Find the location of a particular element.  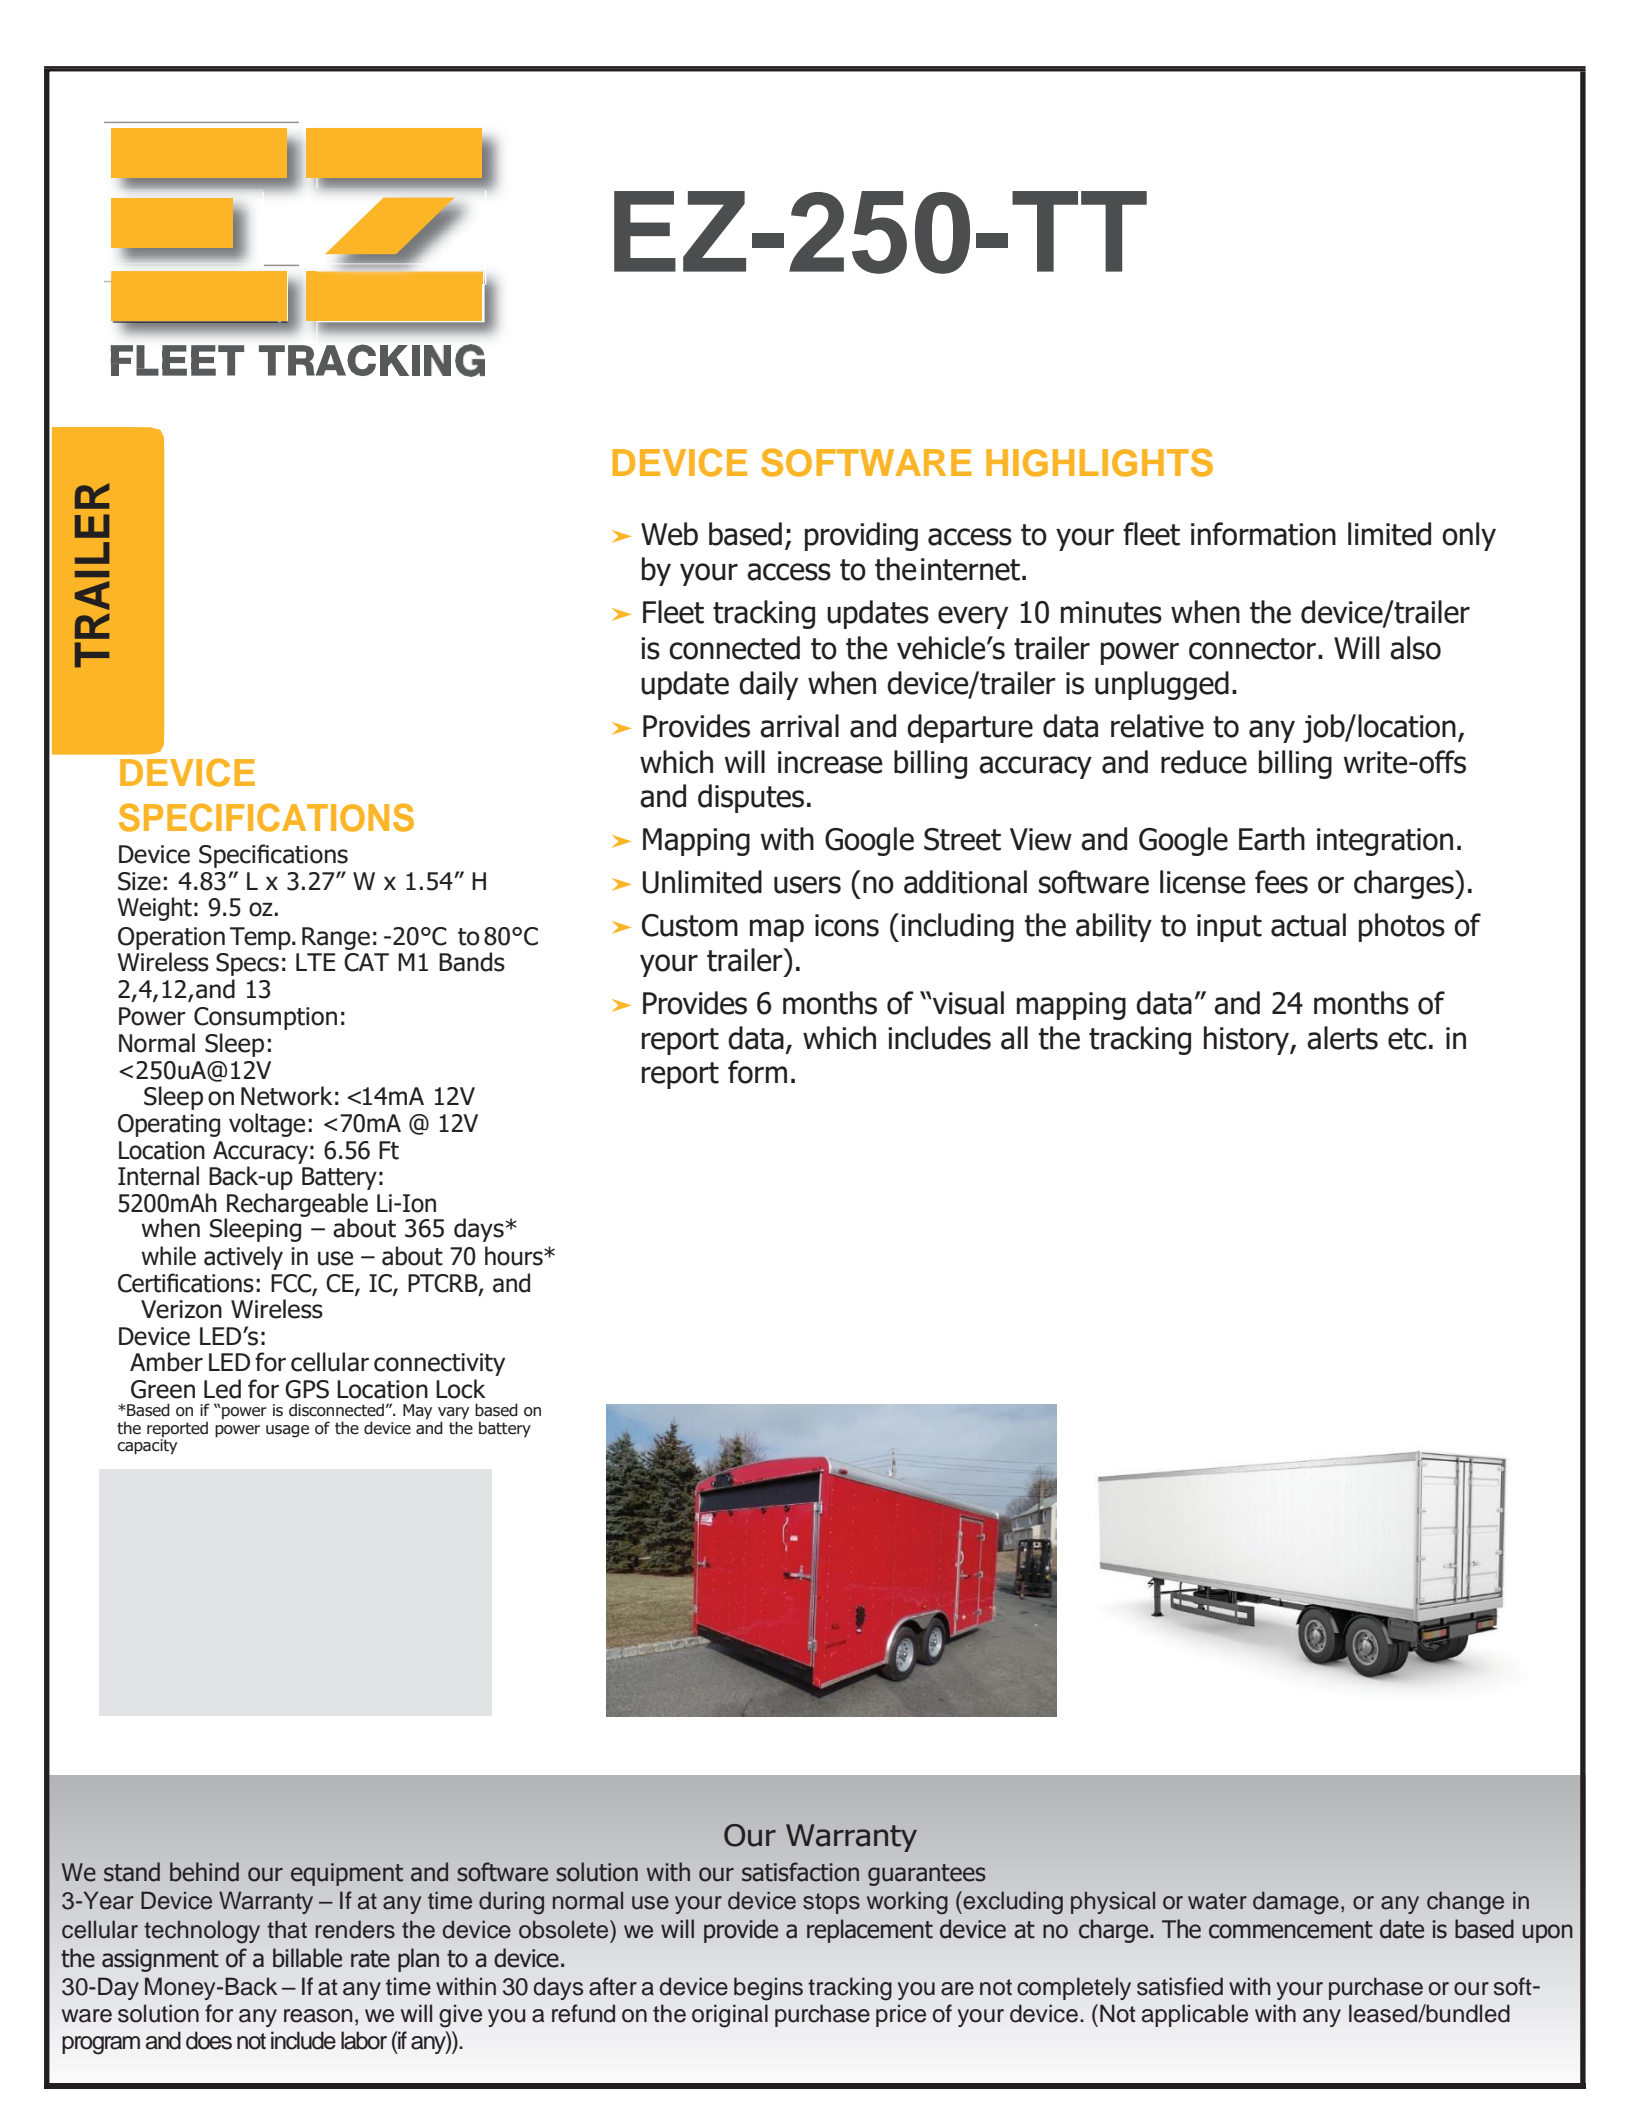

only is located at coordinates (1469, 536).
